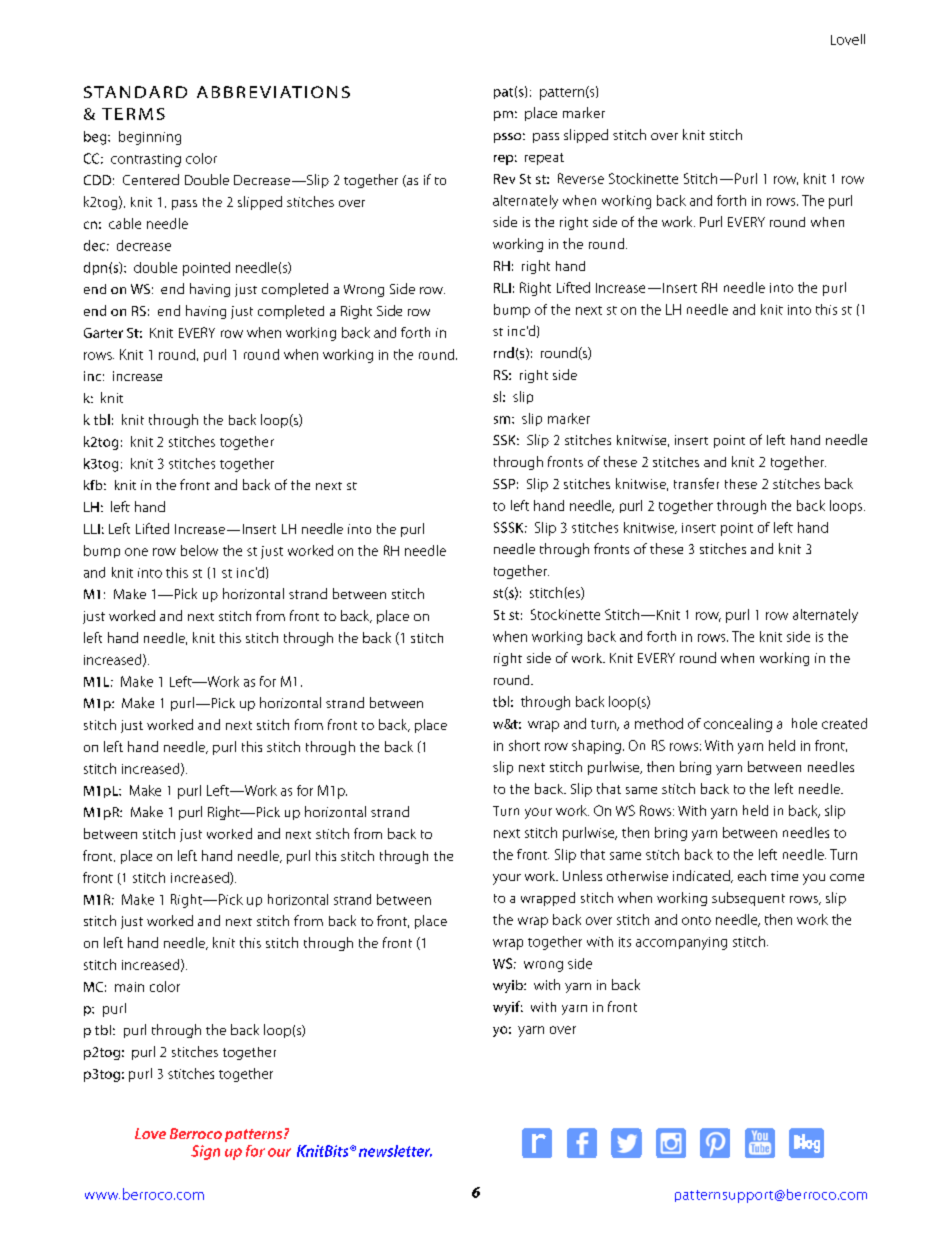 The height and width of the page is (1233, 952). What do you see at coordinates (524, 745) in the page?
I see `short` at bounding box center [524, 745].
